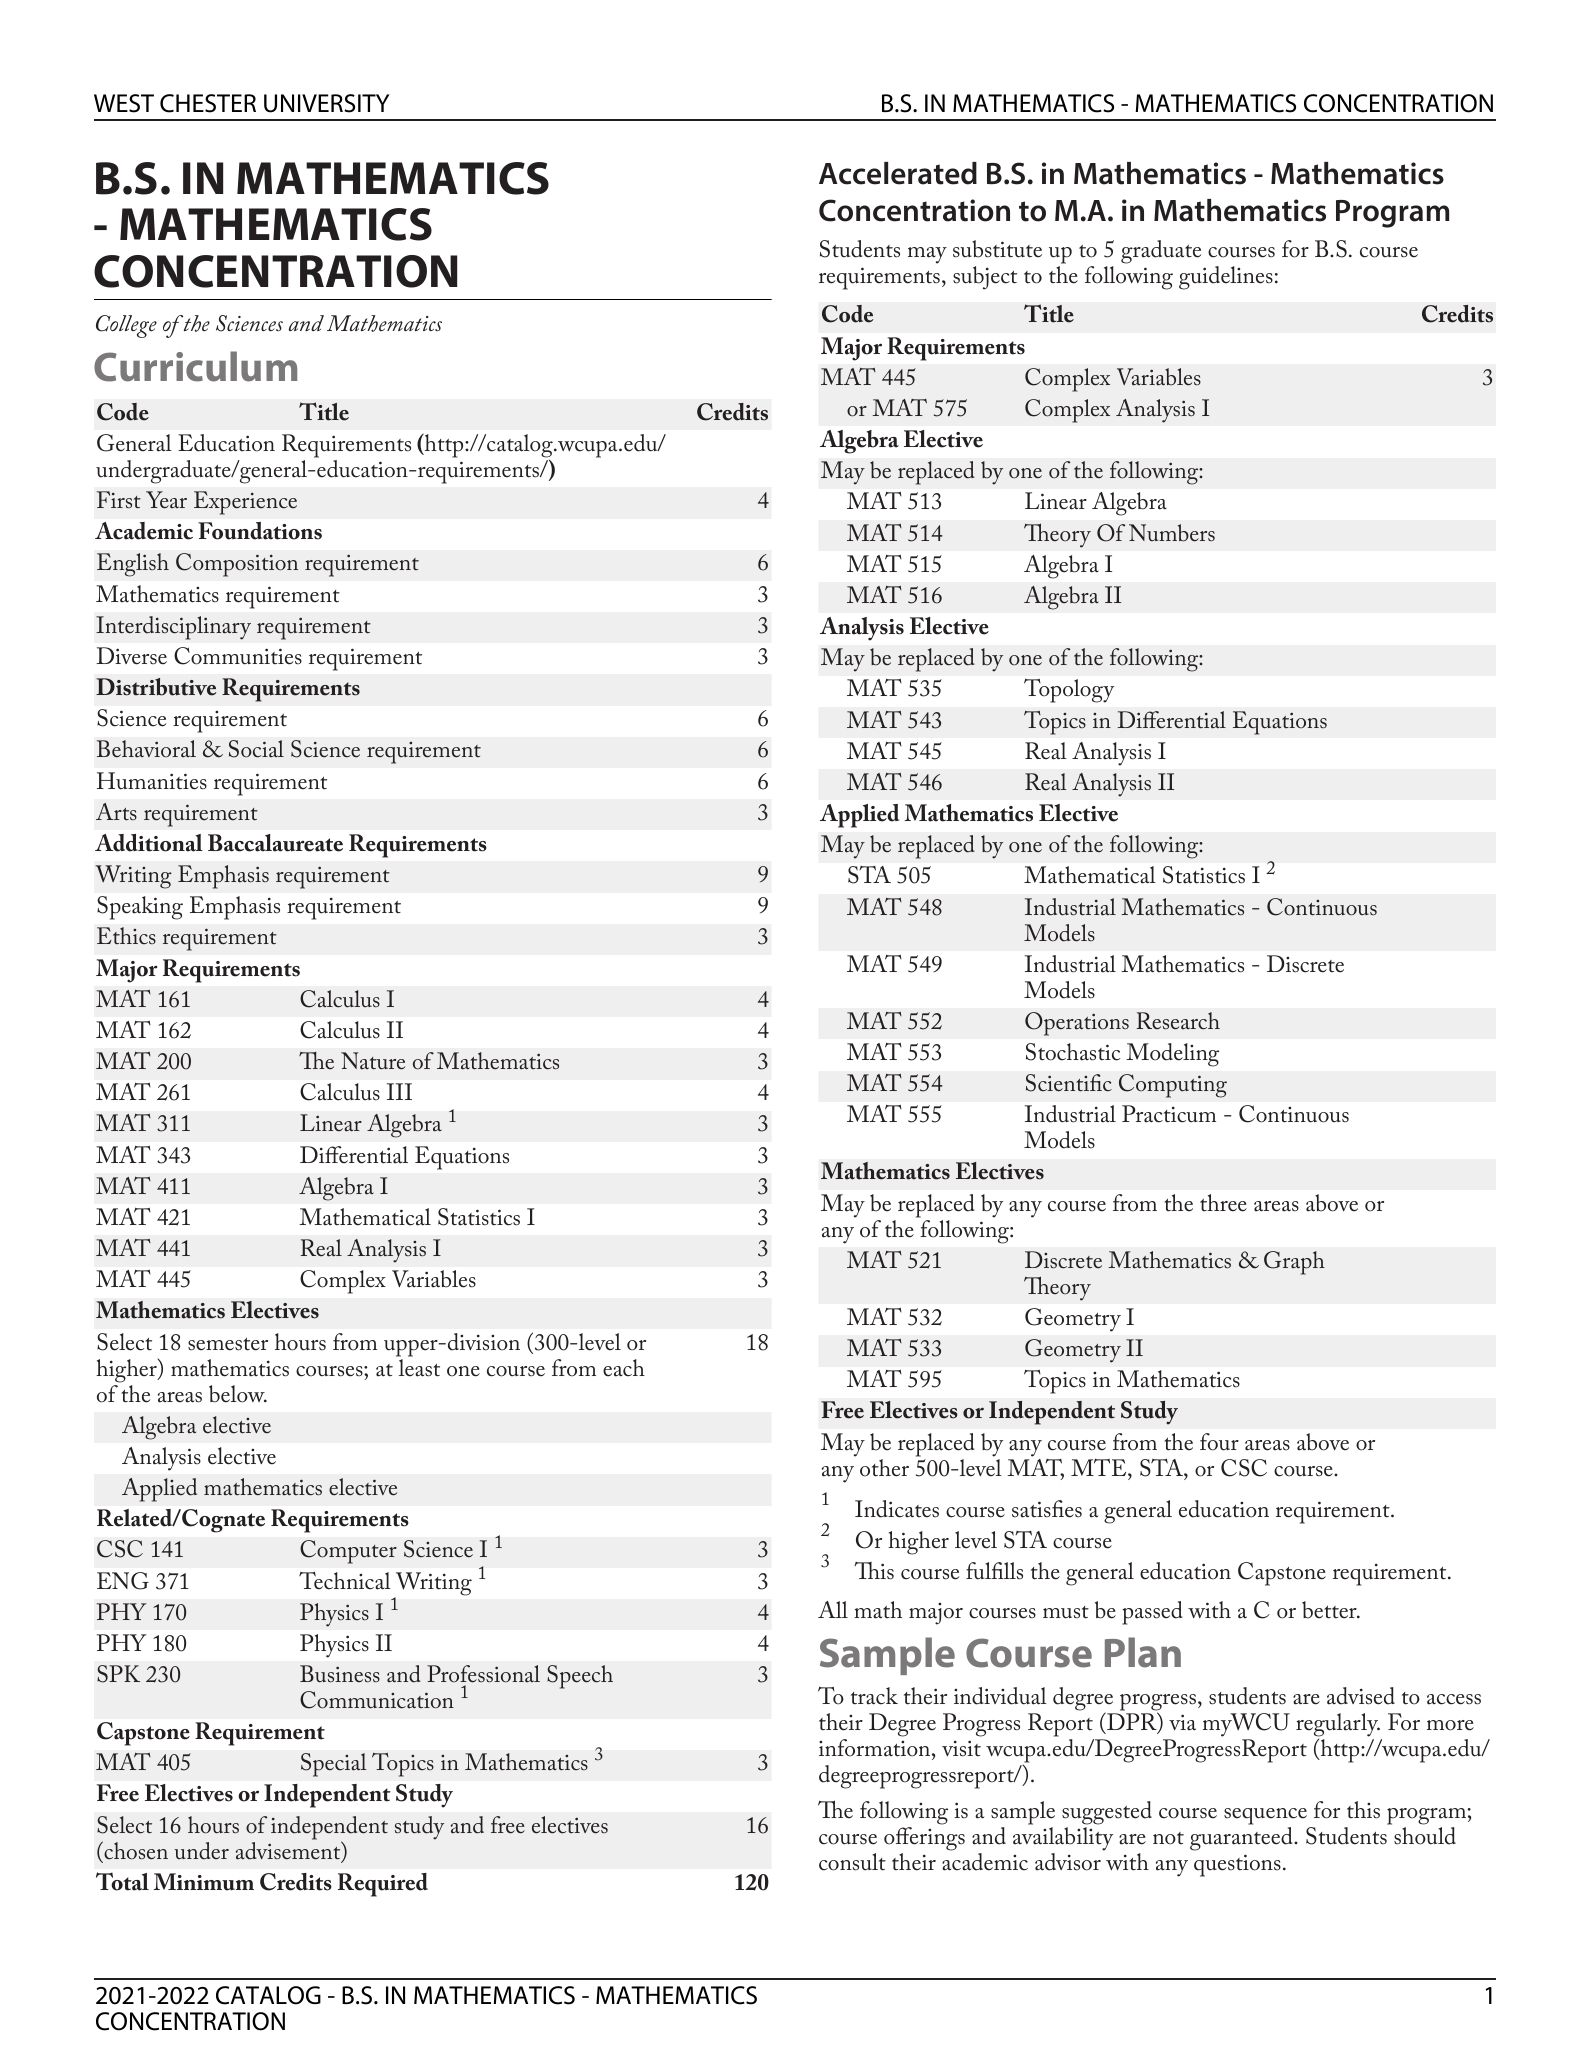 This screenshot has width=1590, height=2057. Describe the element at coordinates (852, 1862) in the screenshot. I see `consult` at that location.
